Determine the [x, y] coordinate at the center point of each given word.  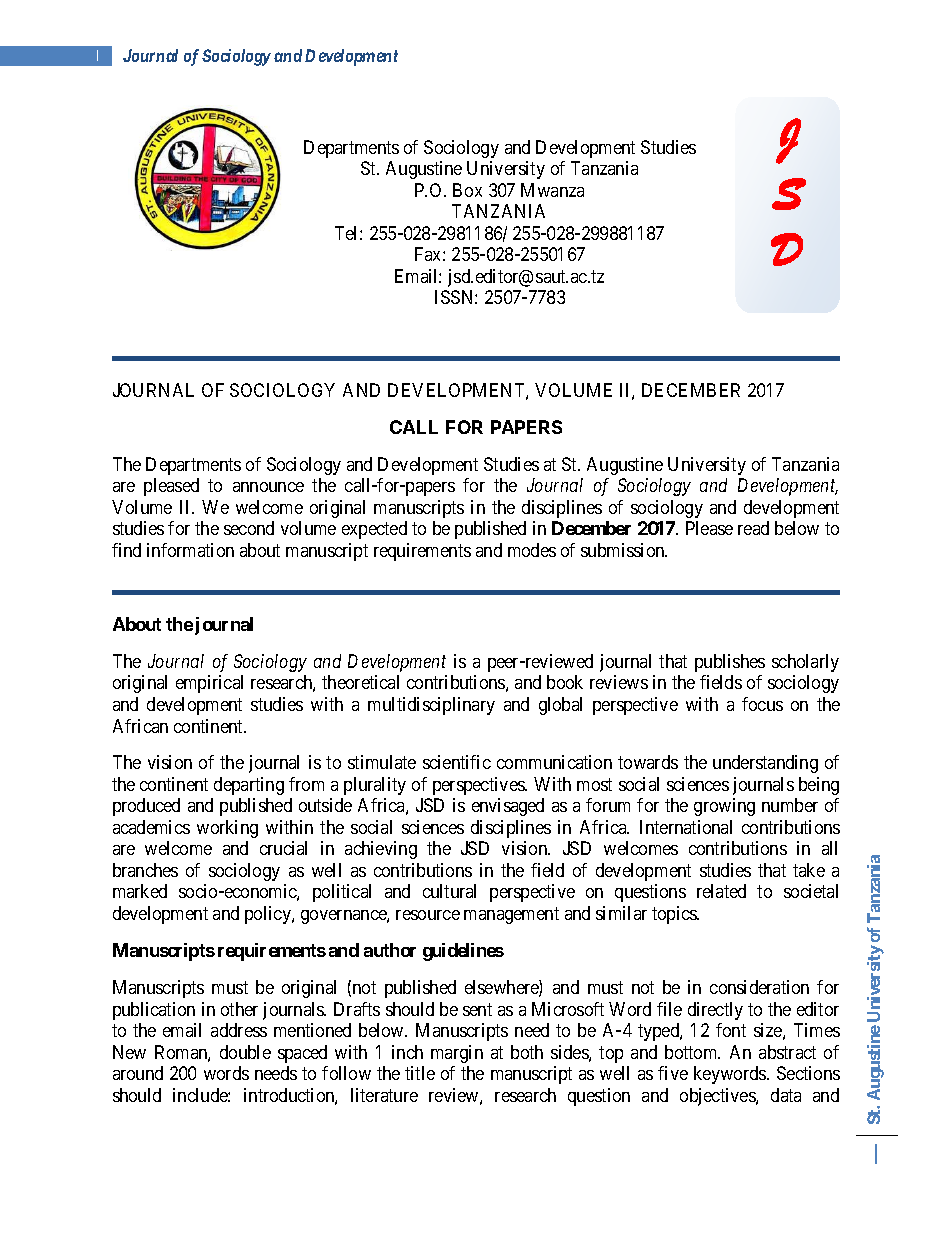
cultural [449, 891]
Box [467, 190]
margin [457, 1054]
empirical [209, 684]
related [721, 891]
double [245, 1052]
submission [624, 550]
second [249, 528]
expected [374, 530]
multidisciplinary [431, 706]
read [753, 528]
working [227, 829]
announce [268, 487]
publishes [730, 663]
